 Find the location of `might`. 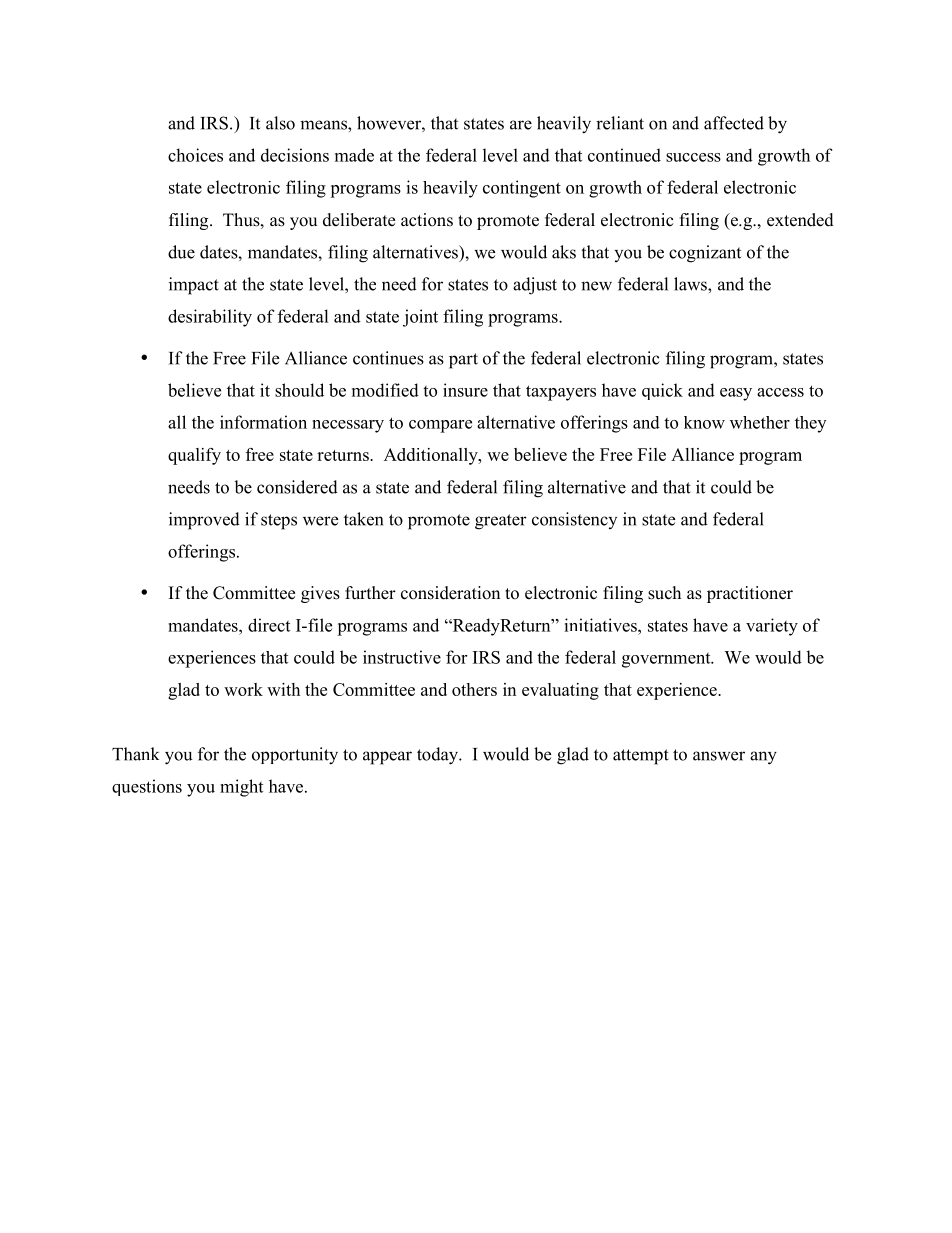

might is located at coordinates (241, 788).
